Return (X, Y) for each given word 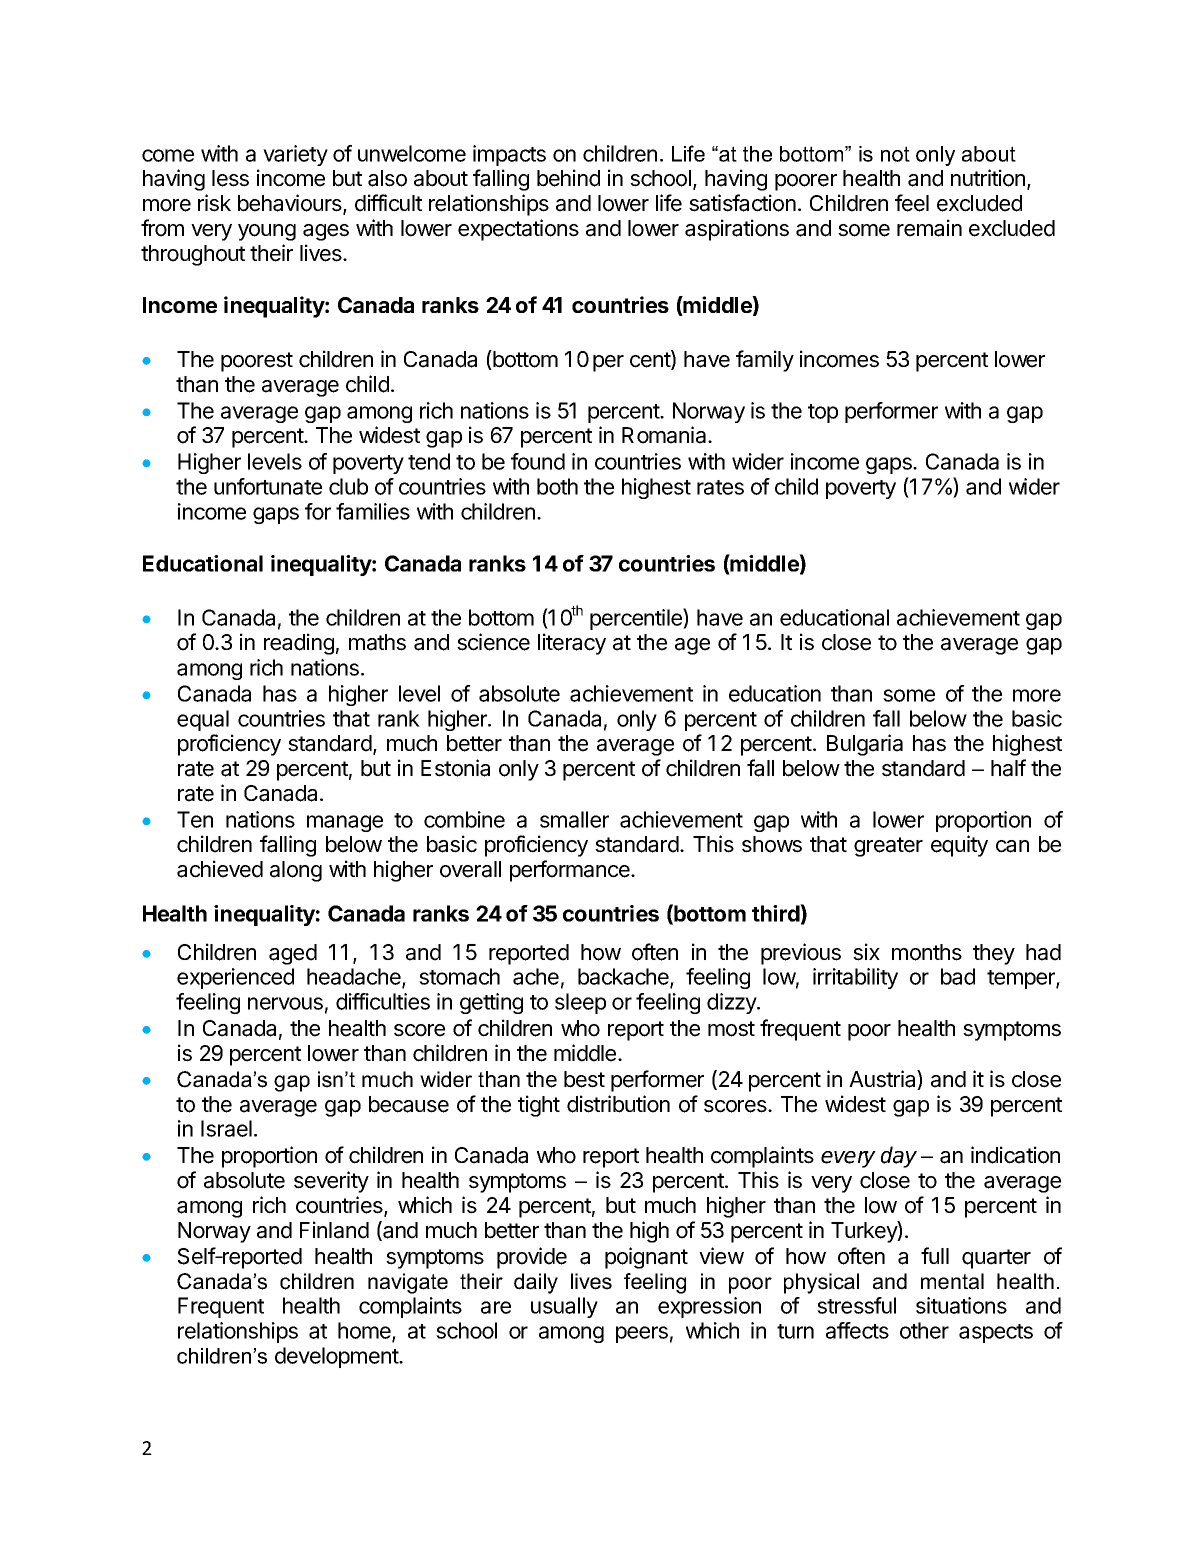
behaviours (291, 204)
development (337, 1357)
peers (642, 1334)
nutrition (989, 179)
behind (568, 178)
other (924, 1330)
